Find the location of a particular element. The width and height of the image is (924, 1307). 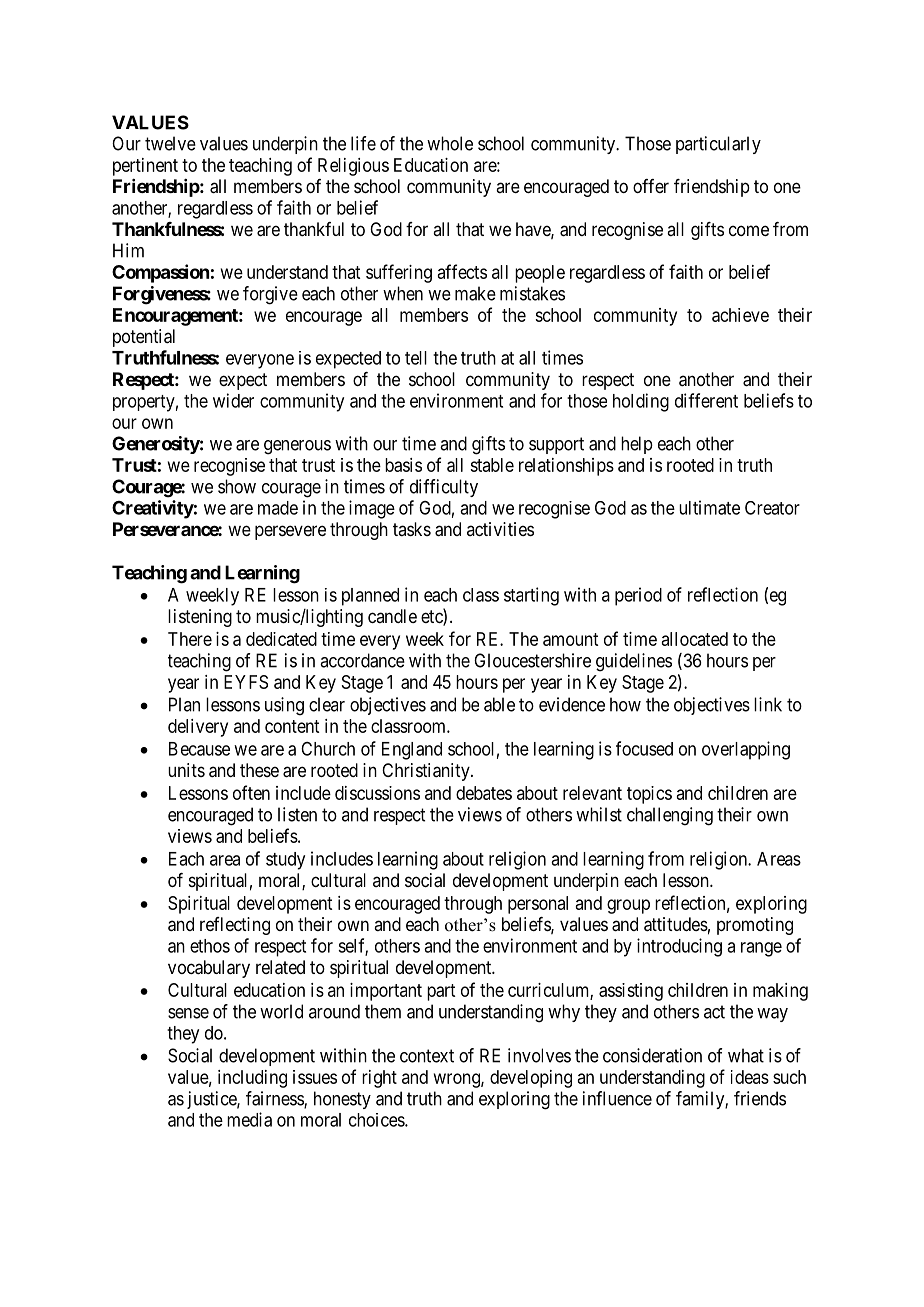

overlapping is located at coordinates (746, 750).
